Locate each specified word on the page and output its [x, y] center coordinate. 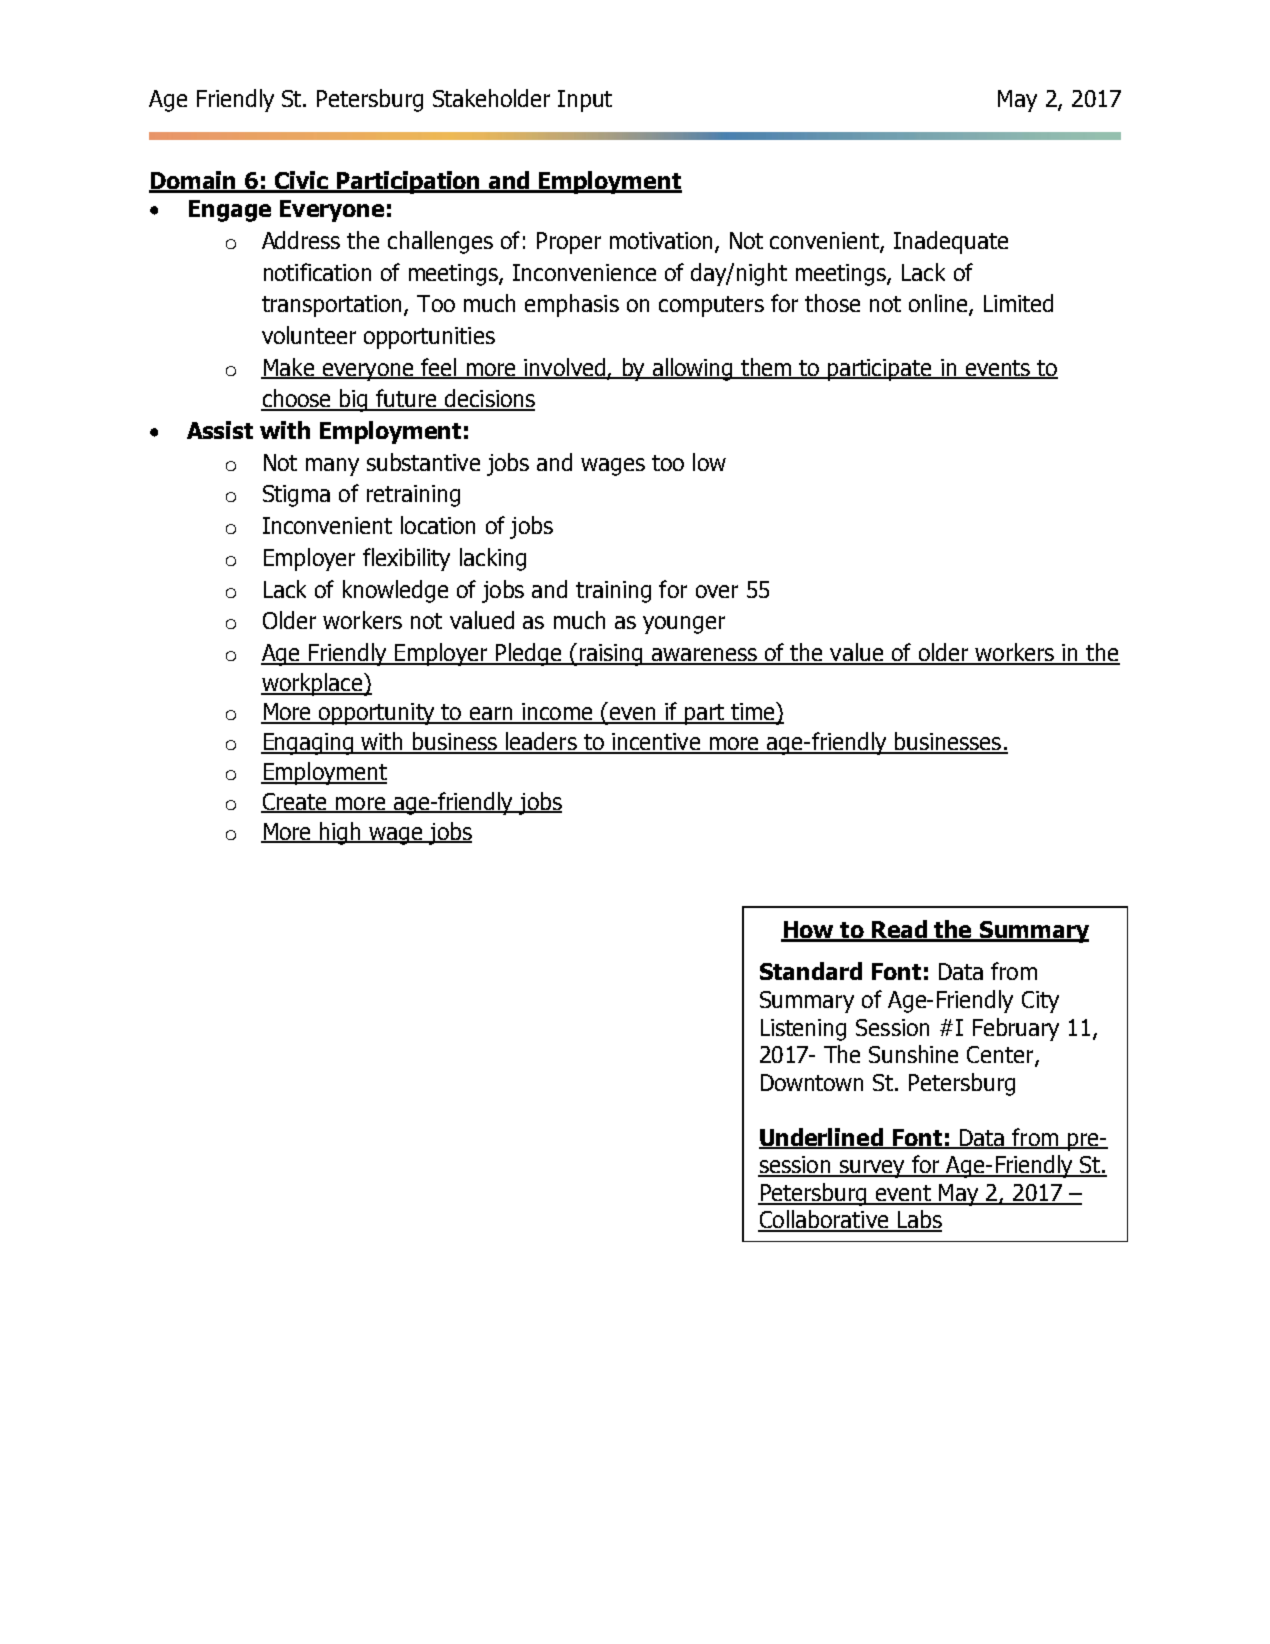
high [341, 833]
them [766, 368]
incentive [656, 743]
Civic [301, 181]
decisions [488, 399]
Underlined [822, 1138]
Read [900, 930]
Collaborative [824, 1220]
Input [585, 101]
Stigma [296, 496]
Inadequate [951, 242]
